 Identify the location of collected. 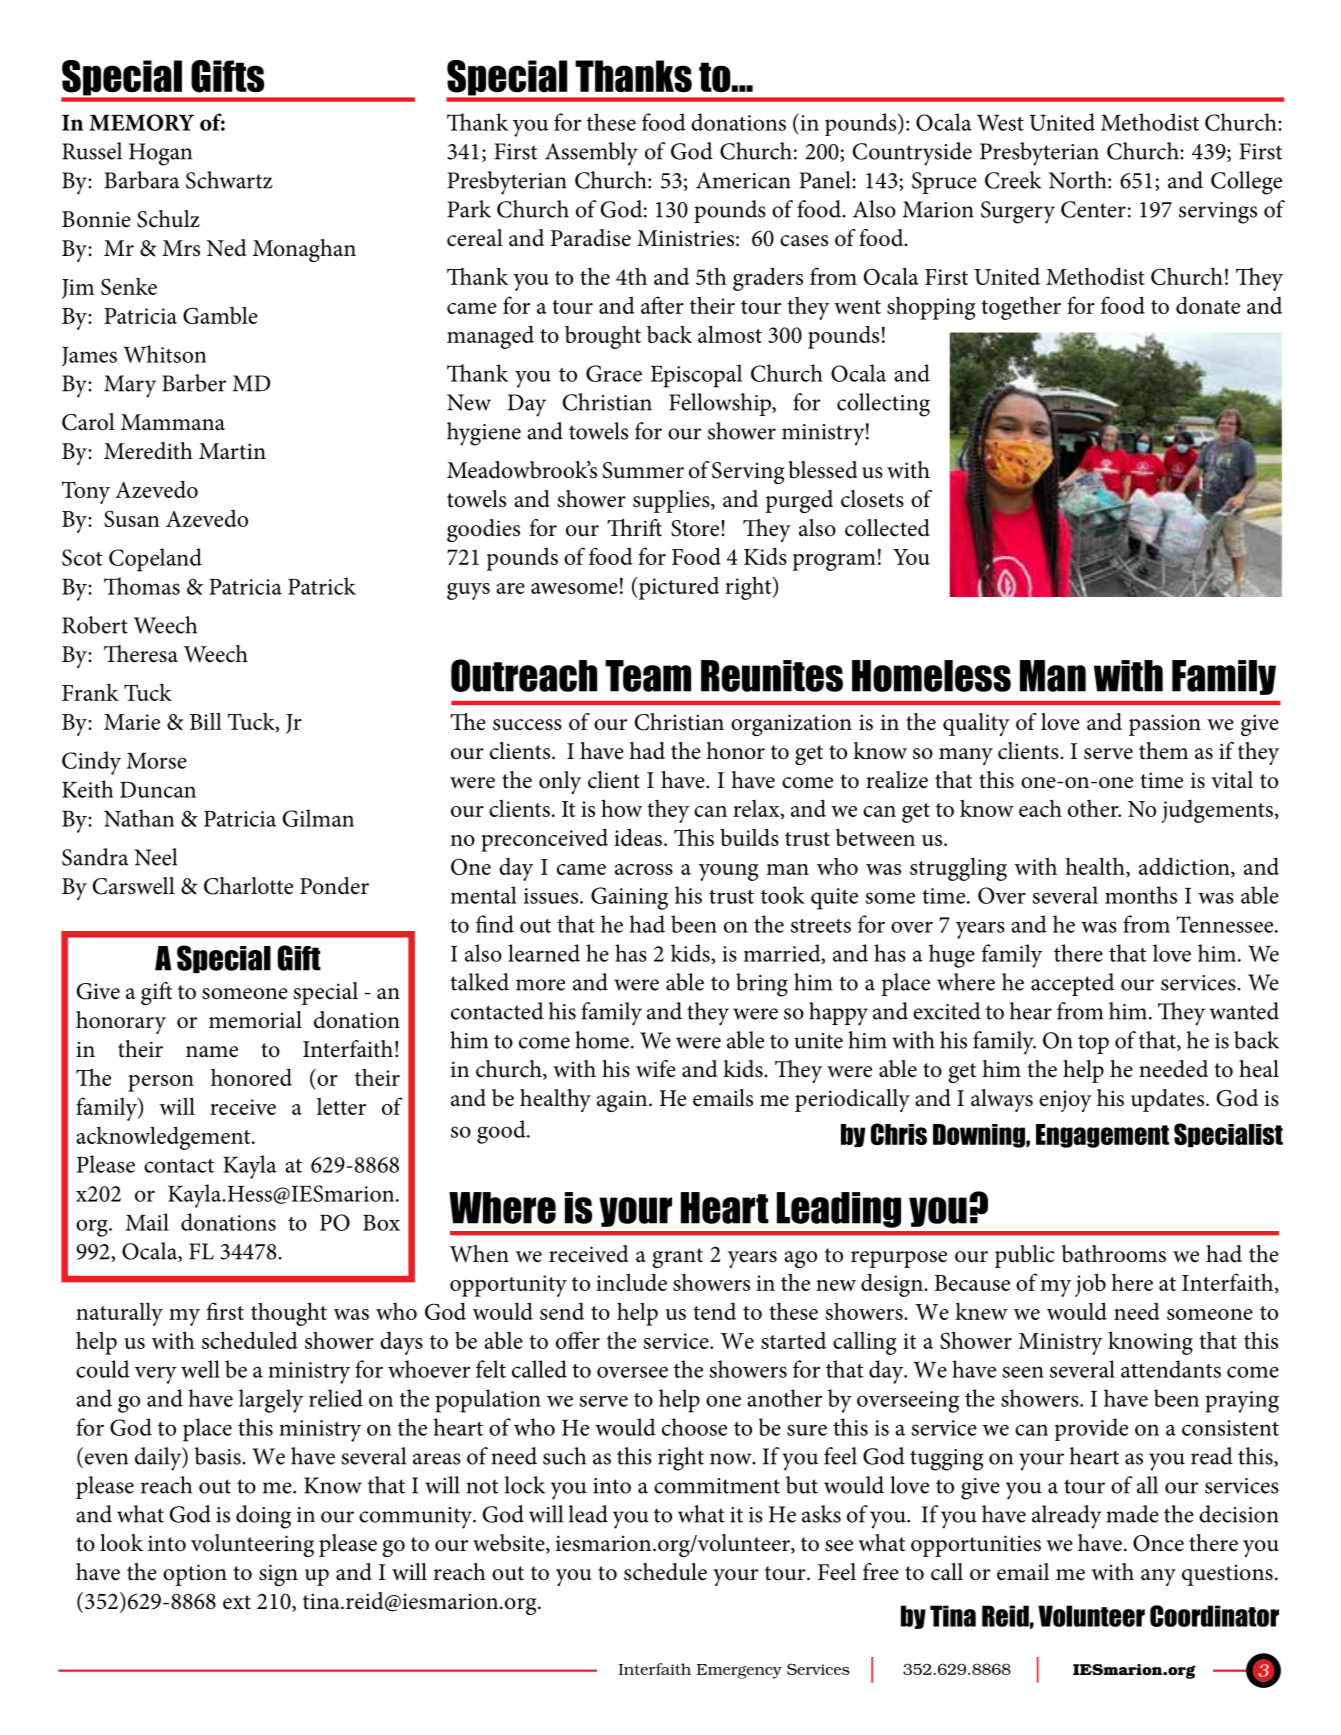
(887, 528).
